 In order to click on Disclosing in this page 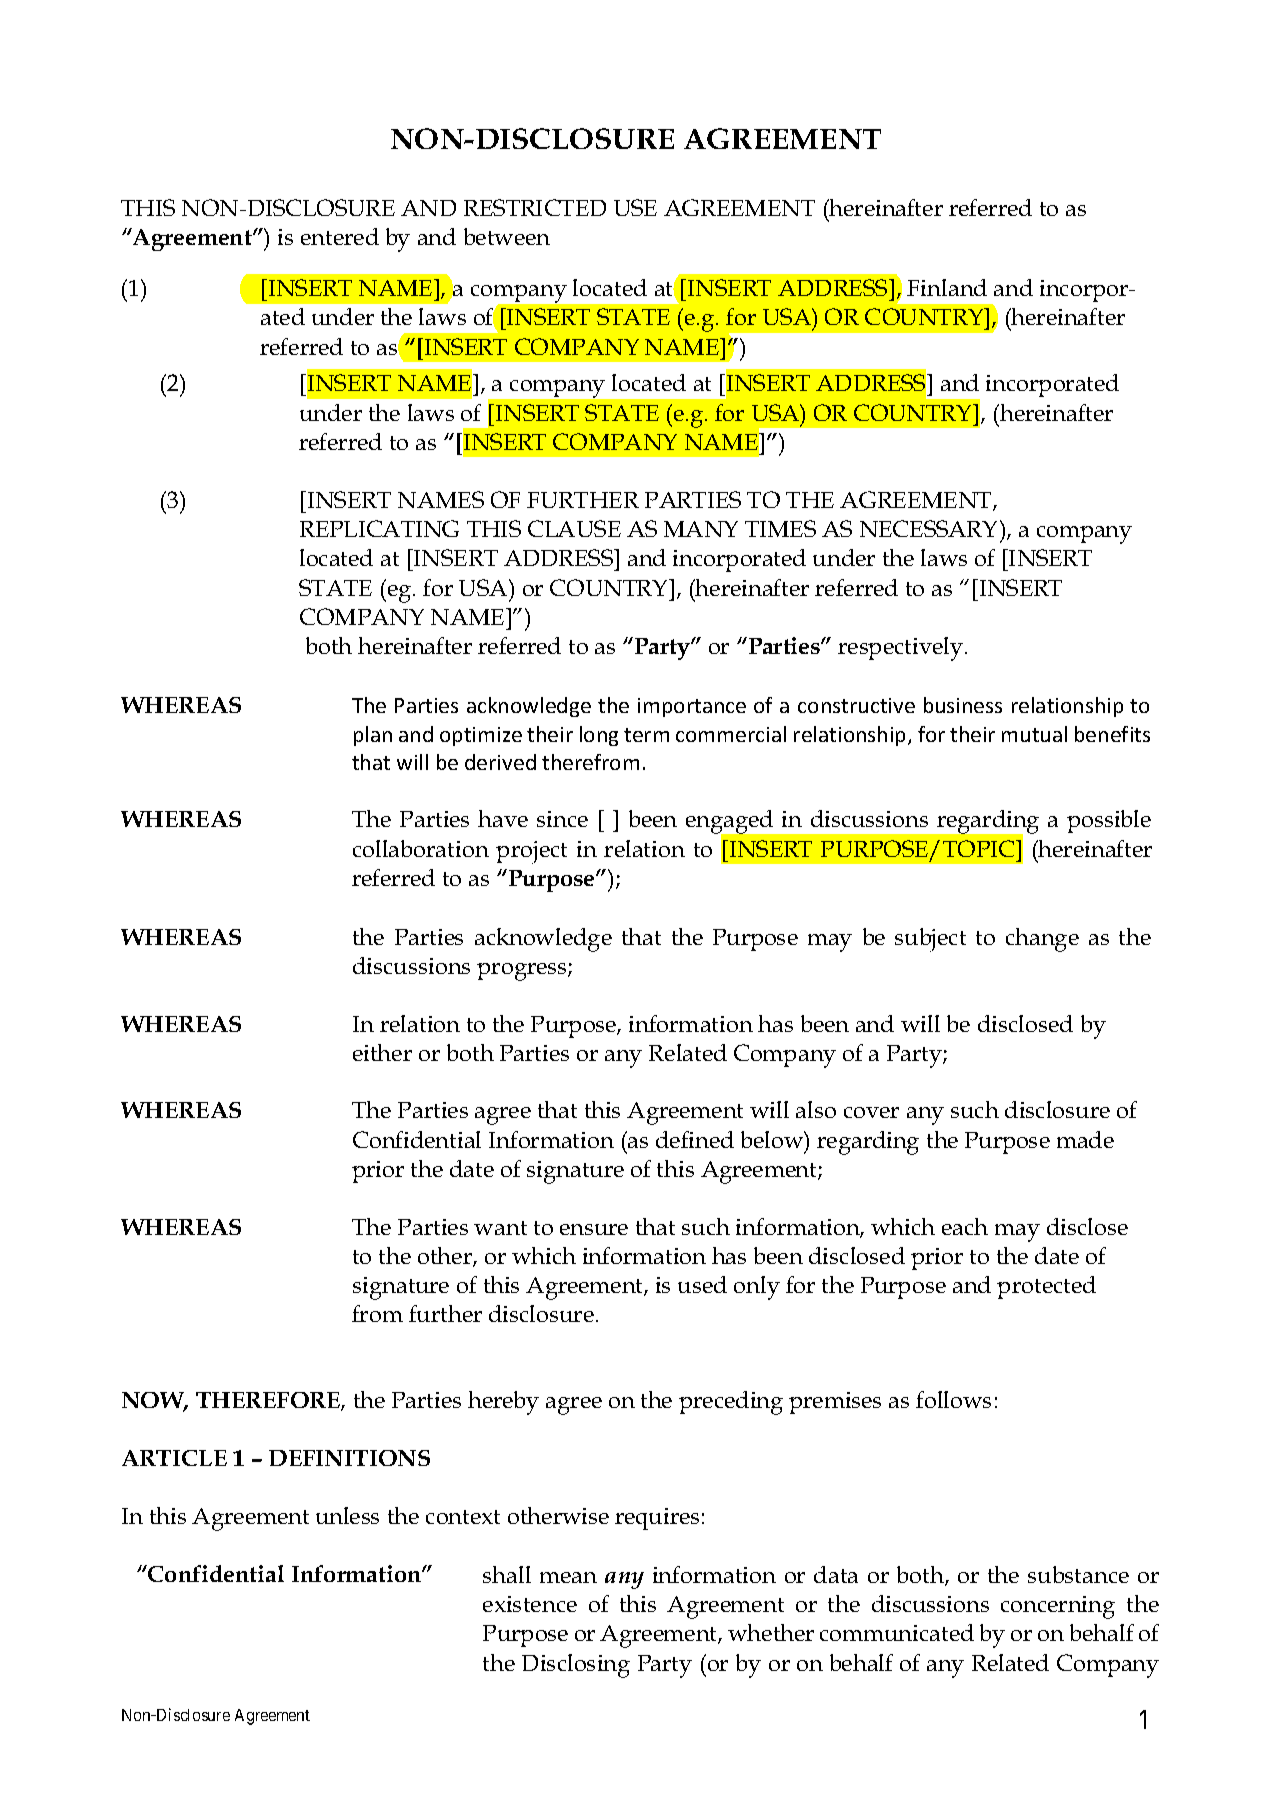, I will do `click(576, 1666)`.
